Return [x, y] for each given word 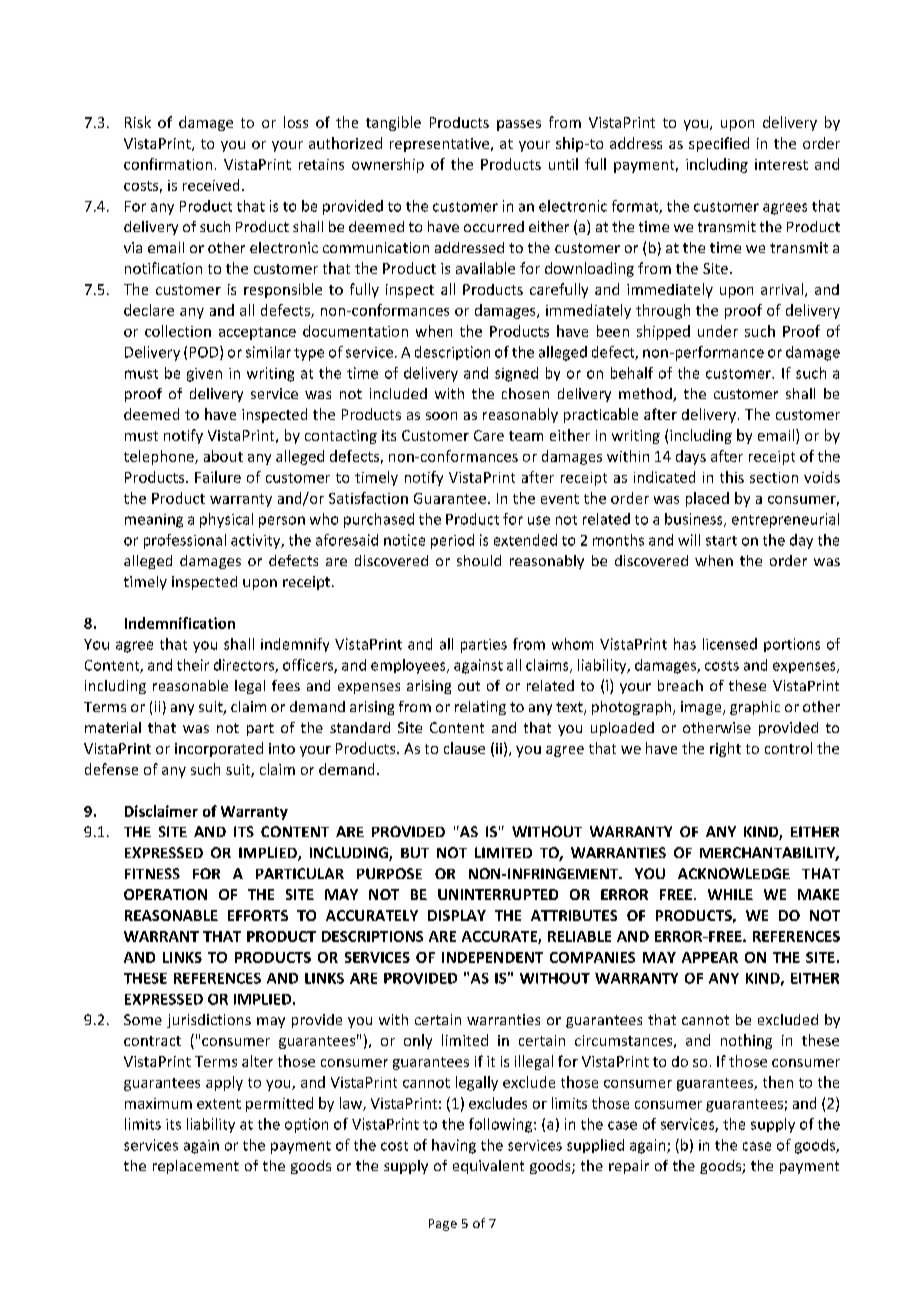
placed [707, 499]
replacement [196, 1167]
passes [519, 125]
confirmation [168, 164]
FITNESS [152, 873]
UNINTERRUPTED [498, 894]
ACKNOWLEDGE [734, 873]
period [452, 541]
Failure [218, 477]
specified [719, 144]
